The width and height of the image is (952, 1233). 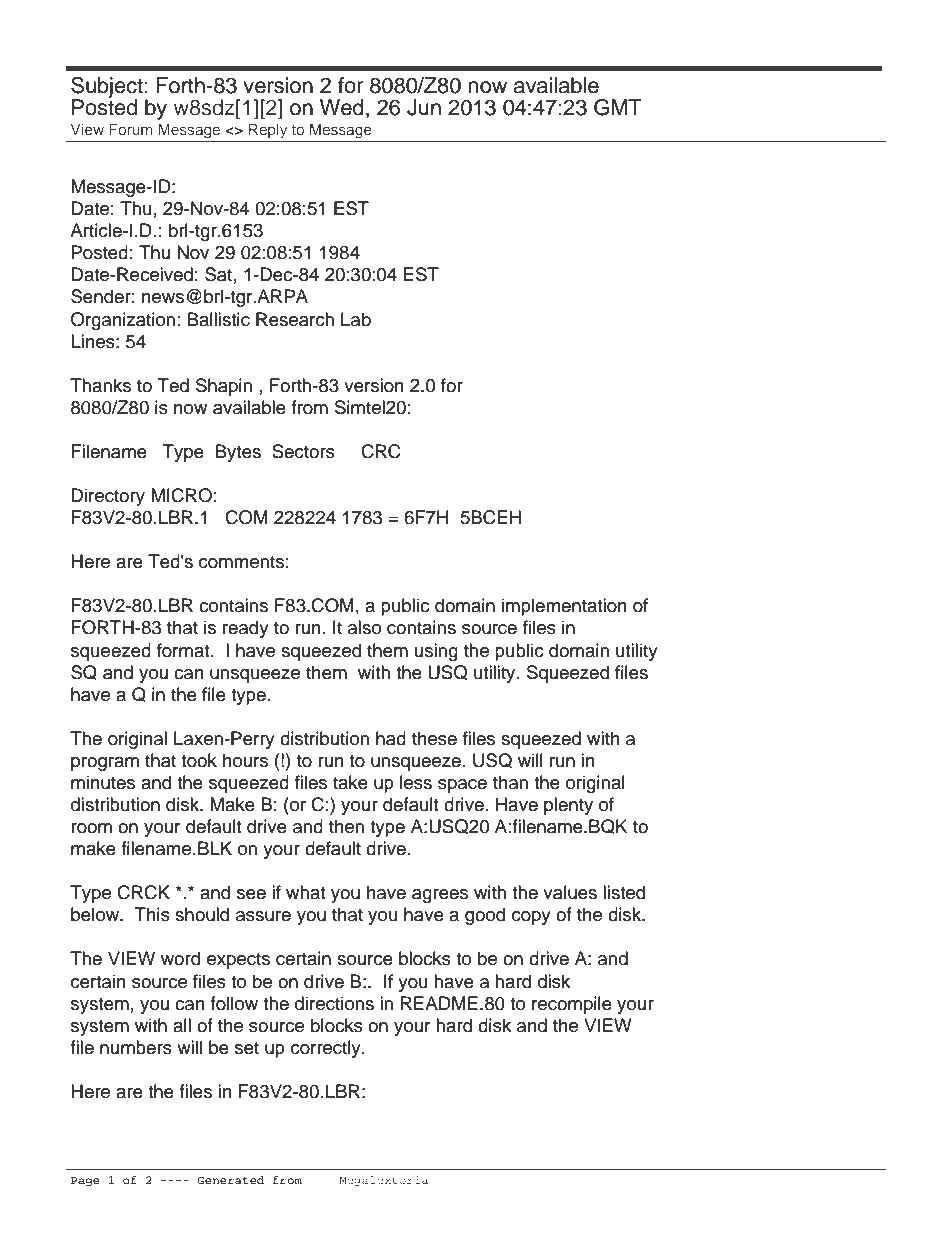 I want to click on Forum, so click(x=131, y=129).
